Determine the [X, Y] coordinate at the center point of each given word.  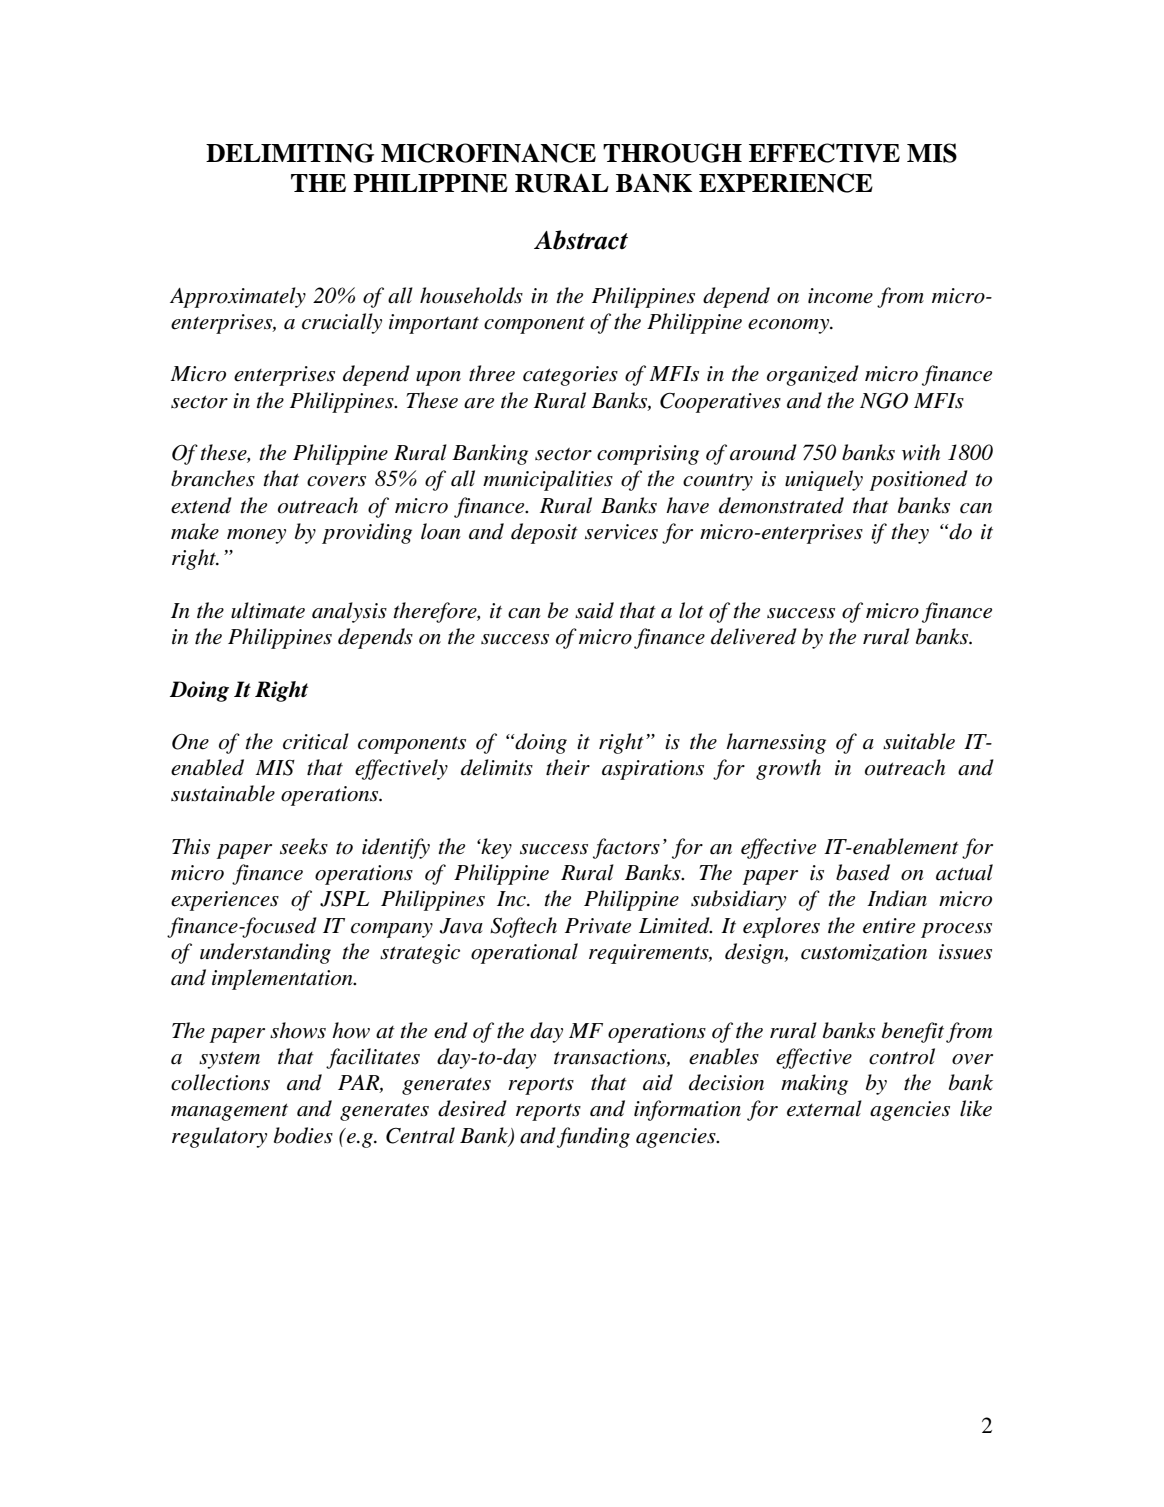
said [594, 610]
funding [593, 1137]
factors [626, 848]
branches [213, 478]
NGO [884, 401]
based [863, 872]
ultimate [268, 610]
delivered [754, 636]
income [840, 296]
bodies [303, 1135]
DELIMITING [290, 153]
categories [570, 376]
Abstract [581, 240]
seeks [304, 846]
